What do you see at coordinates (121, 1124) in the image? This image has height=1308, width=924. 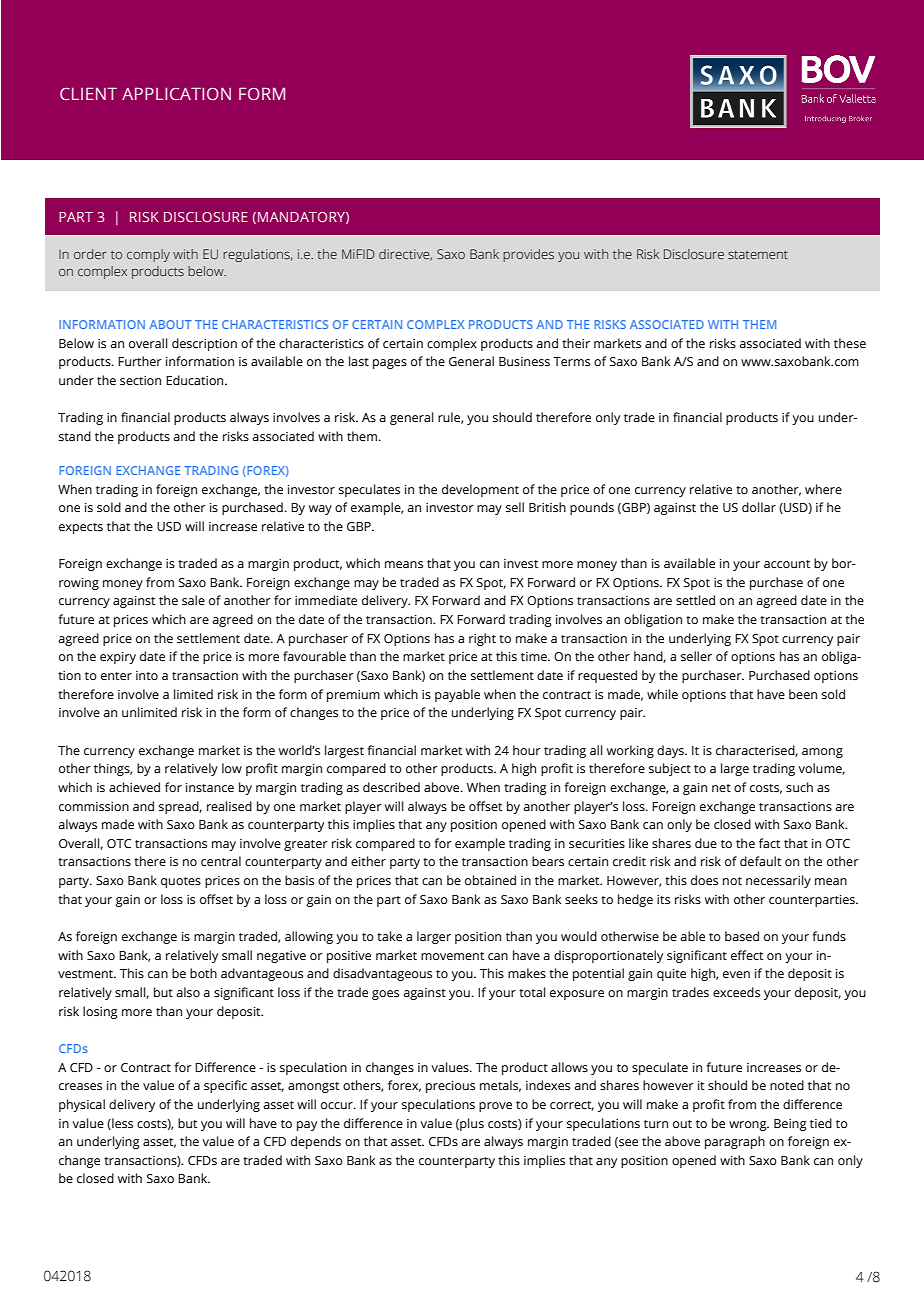 I see `less` at bounding box center [121, 1124].
